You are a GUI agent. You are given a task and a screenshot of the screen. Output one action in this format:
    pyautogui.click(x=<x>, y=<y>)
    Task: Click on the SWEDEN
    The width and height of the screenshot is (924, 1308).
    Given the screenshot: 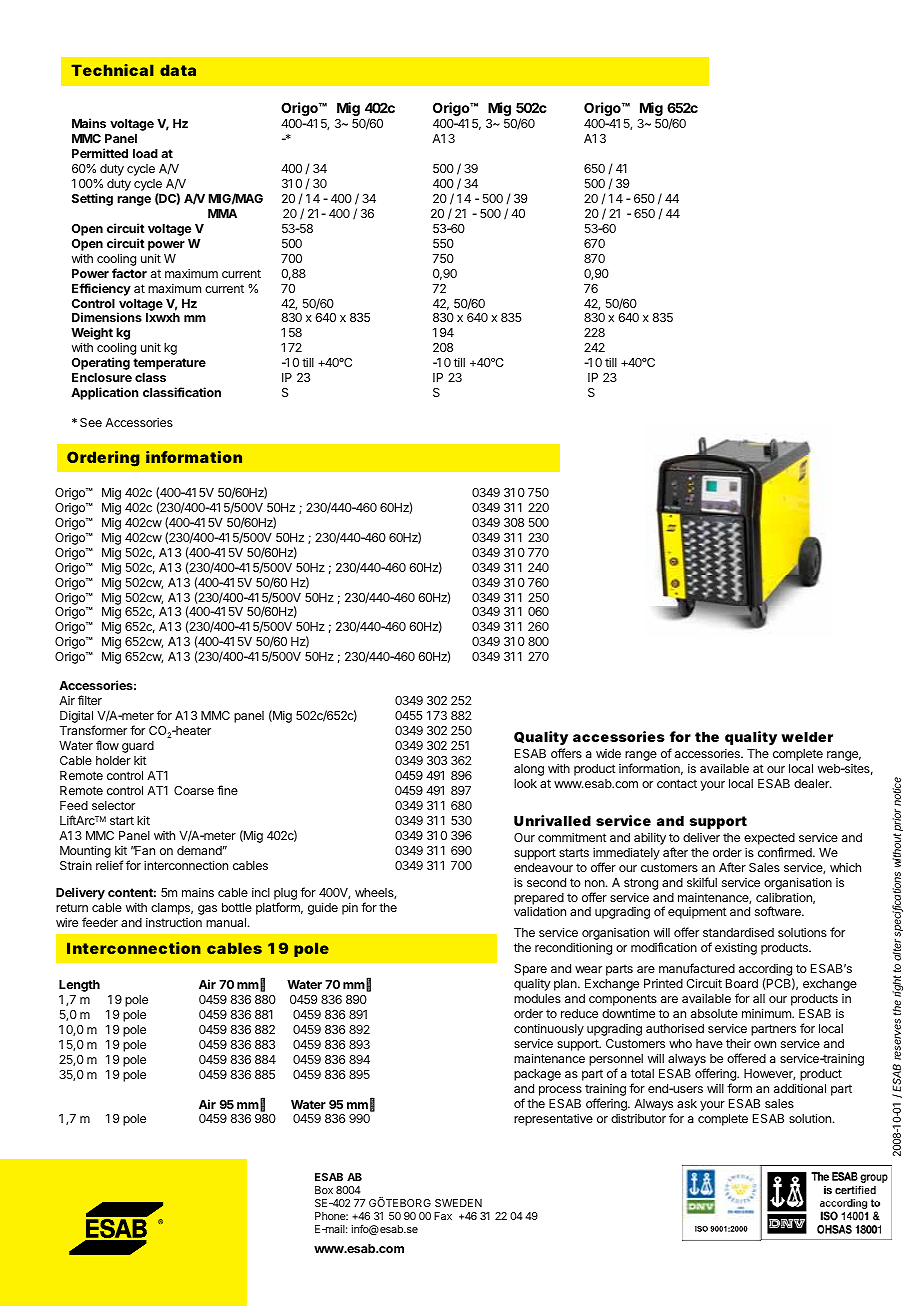 What is the action you would take?
    pyautogui.click(x=458, y=1203)
